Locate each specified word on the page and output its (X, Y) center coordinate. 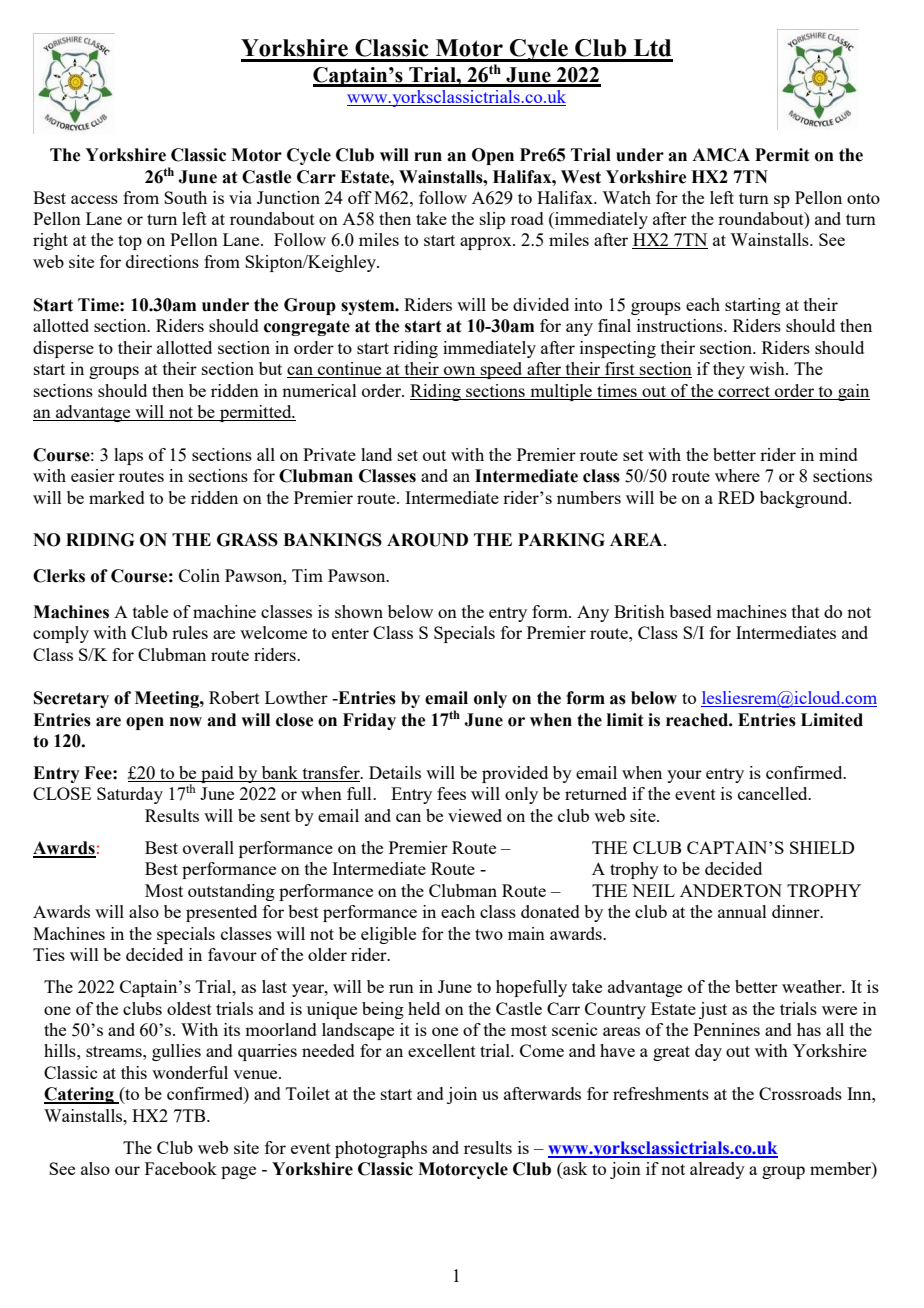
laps (128, 456)
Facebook (181, 1168)
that (806, 611)
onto (863, 198)
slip (492, 220)
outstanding (231, 892)
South (185, 197)
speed (502, 370)
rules (190, 632)
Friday (369, 721)
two (489, 934)
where (737, 475)
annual (742, 911)
